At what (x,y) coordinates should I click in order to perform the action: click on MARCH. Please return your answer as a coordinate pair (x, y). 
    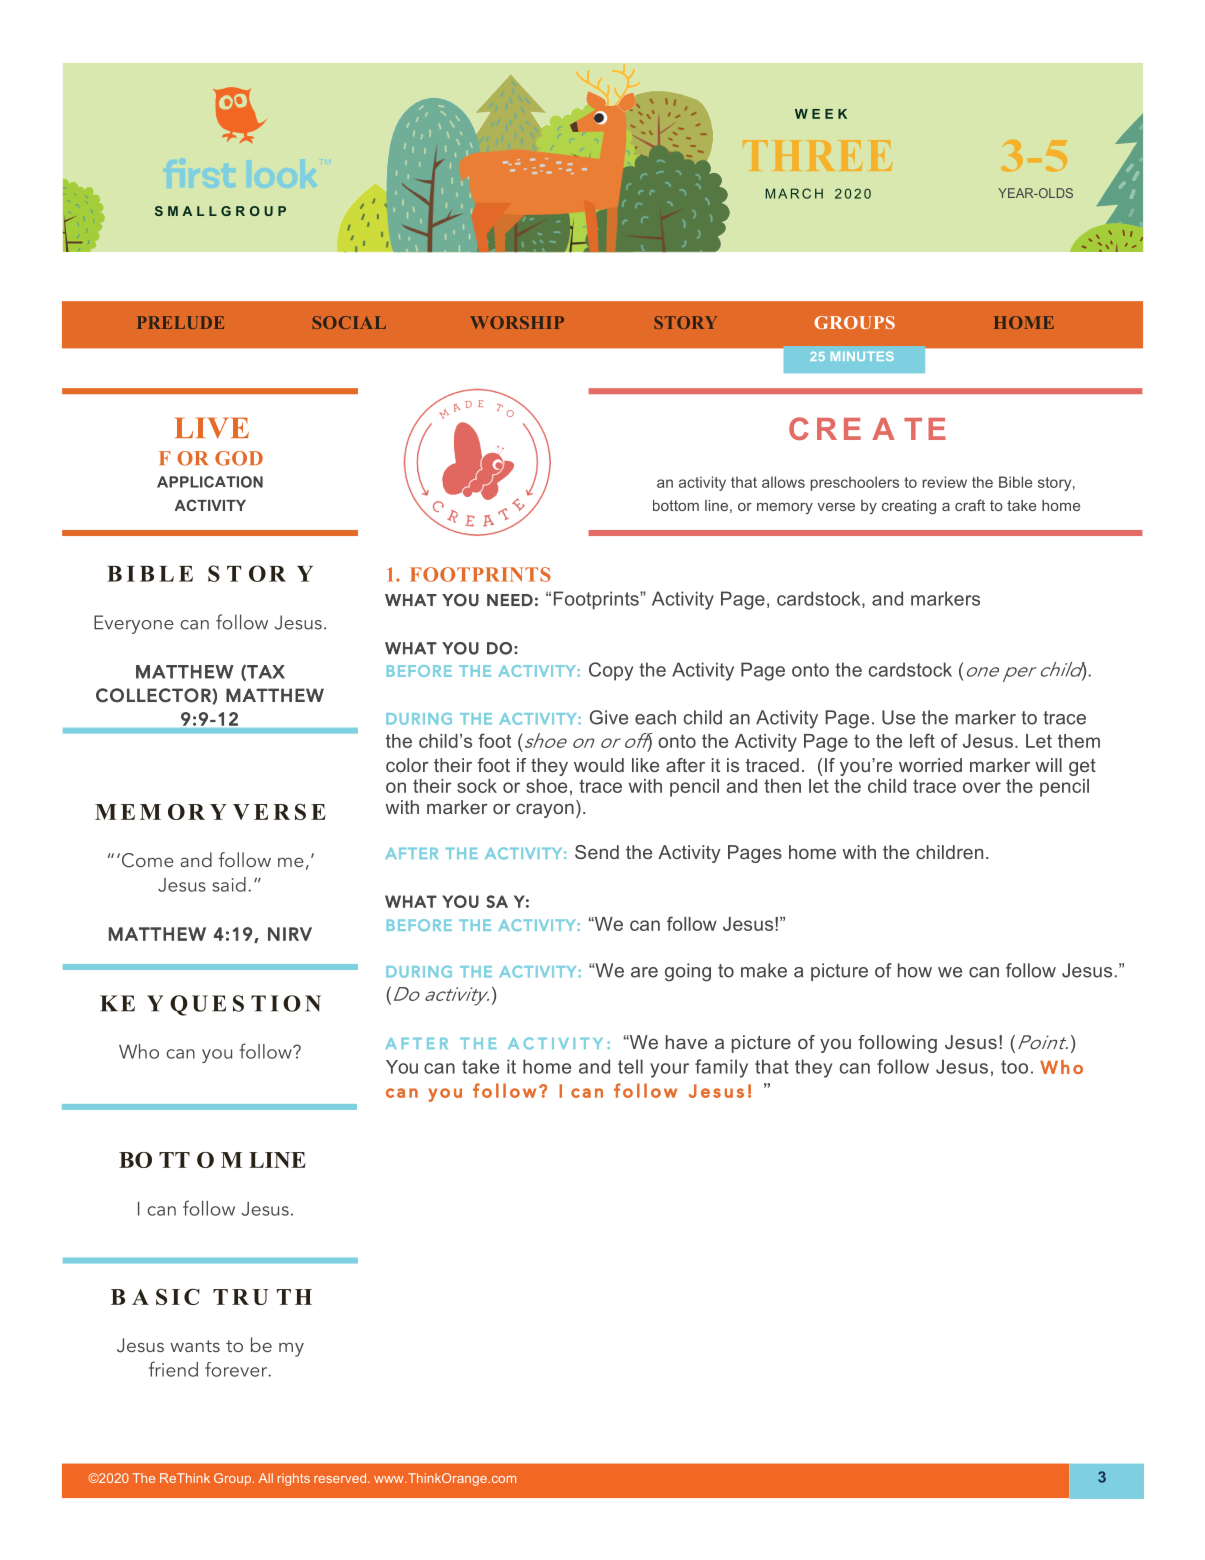
    Looking at the image, I should click on (794, 193).
